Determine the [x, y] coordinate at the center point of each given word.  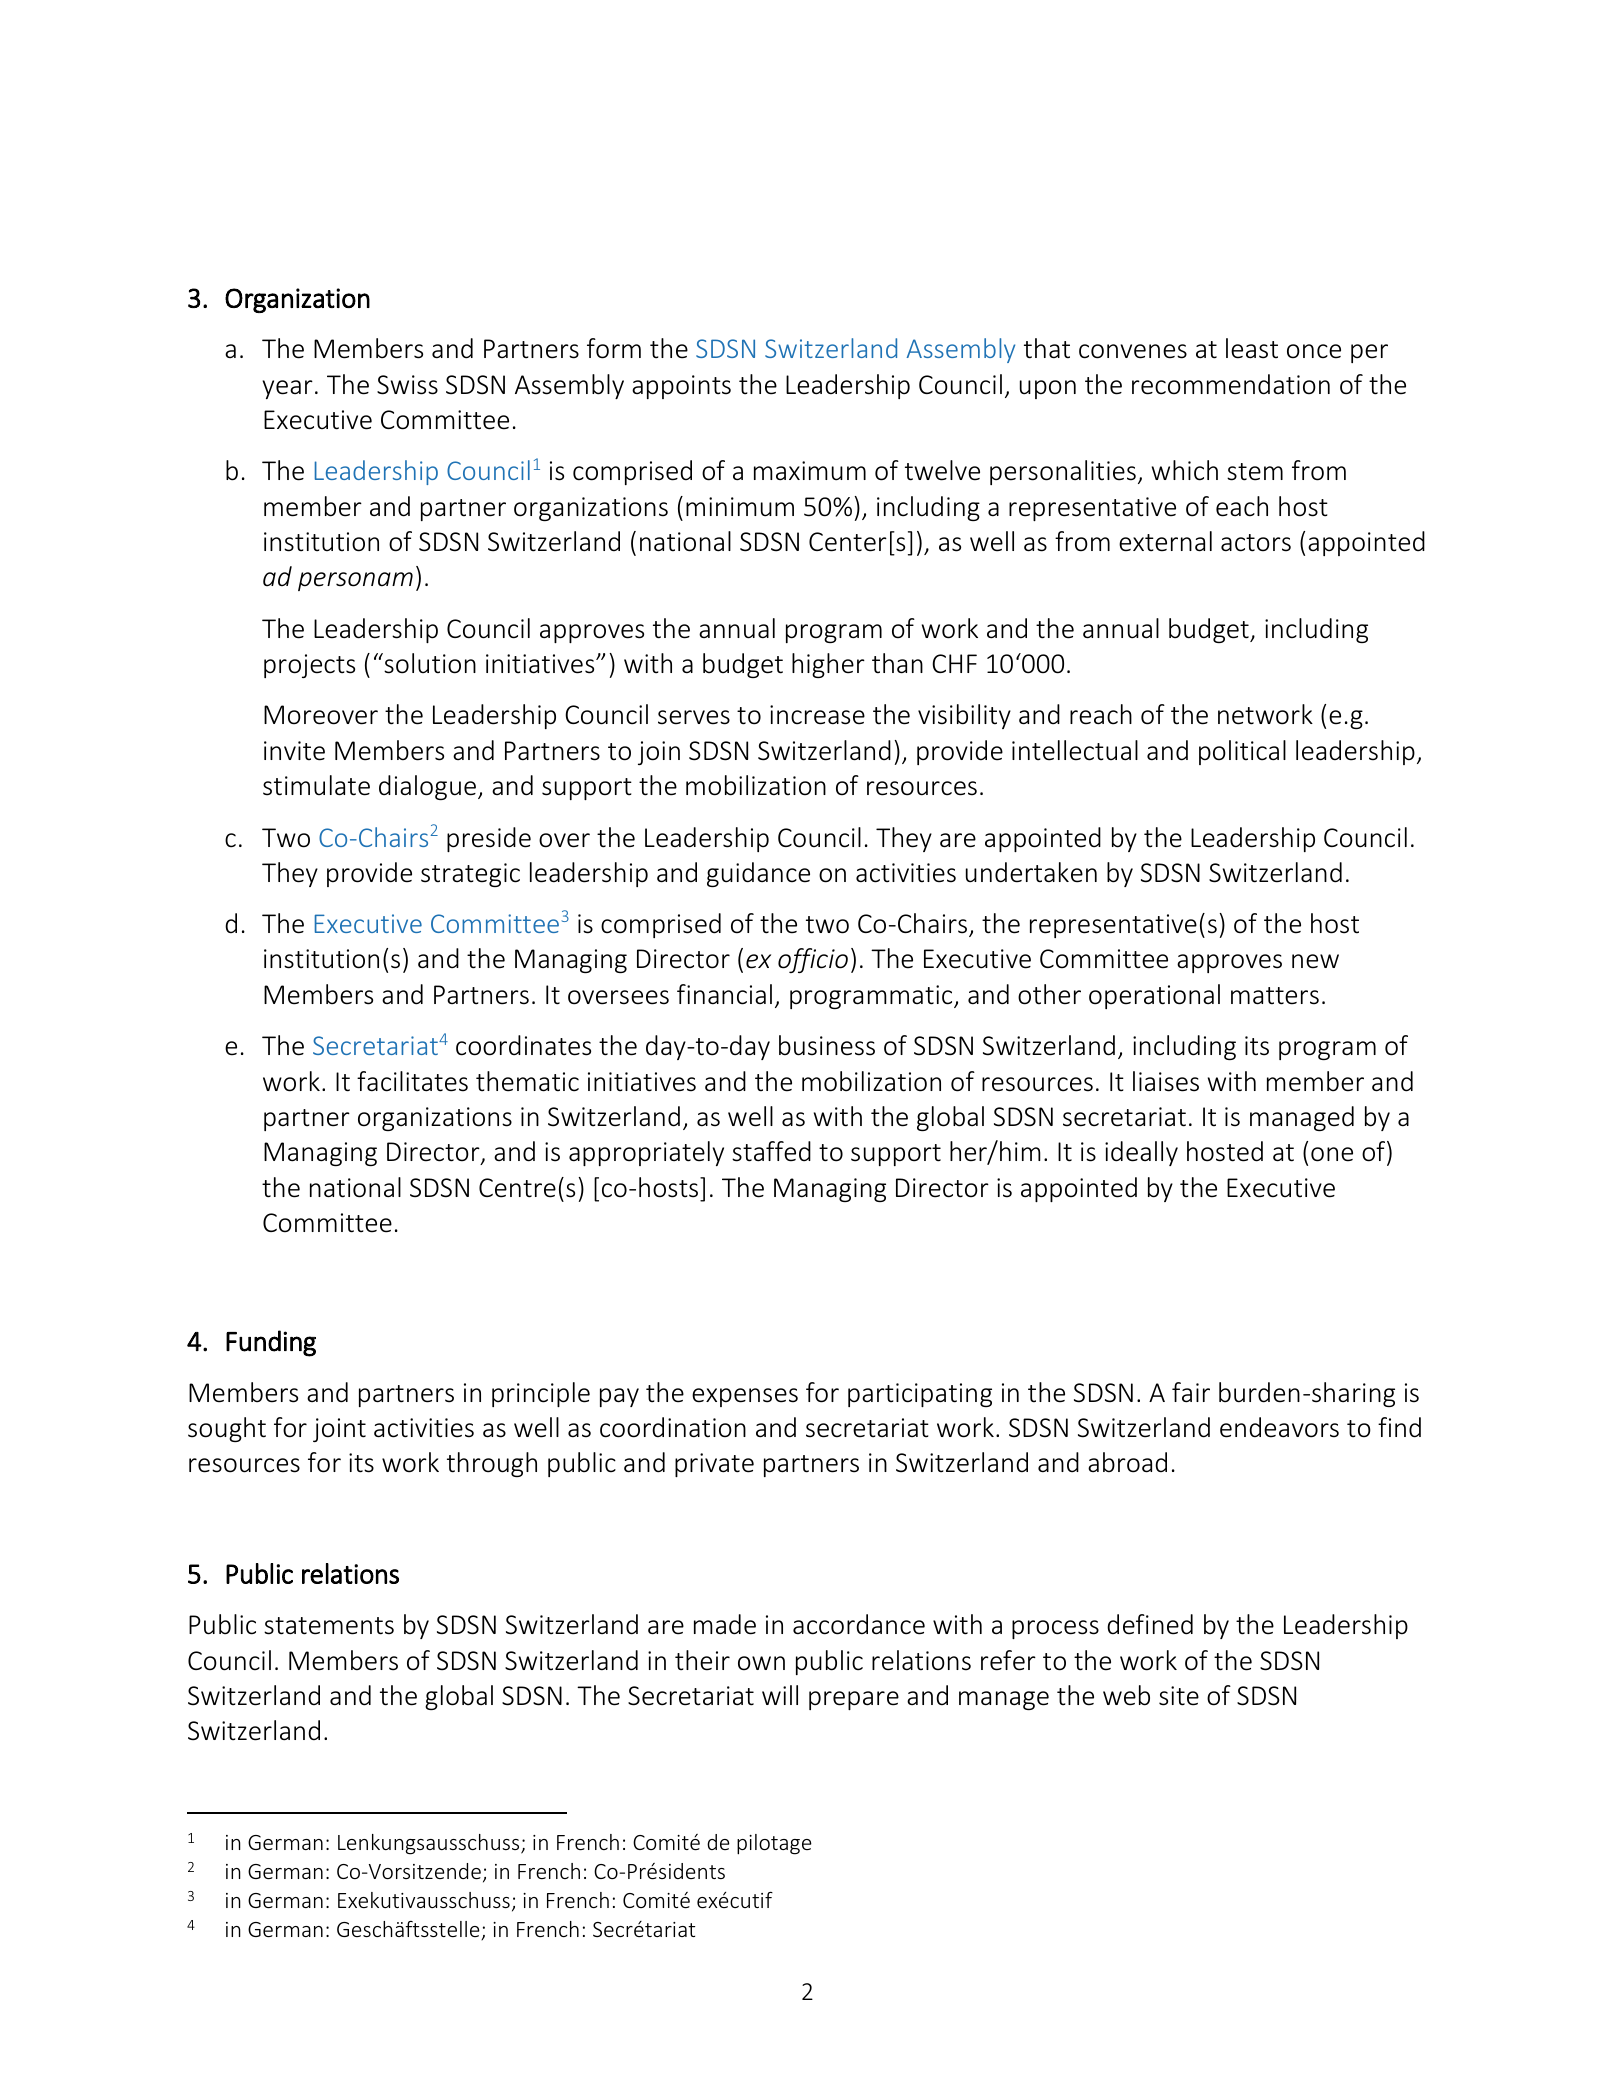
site [1179, 1696]
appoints [681, 387]
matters [1275, 996]
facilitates [412, 1081]
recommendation [1231, 384]
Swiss [407, 385]
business [827, 1045]
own [761, 1663]
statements [329, 1626]
